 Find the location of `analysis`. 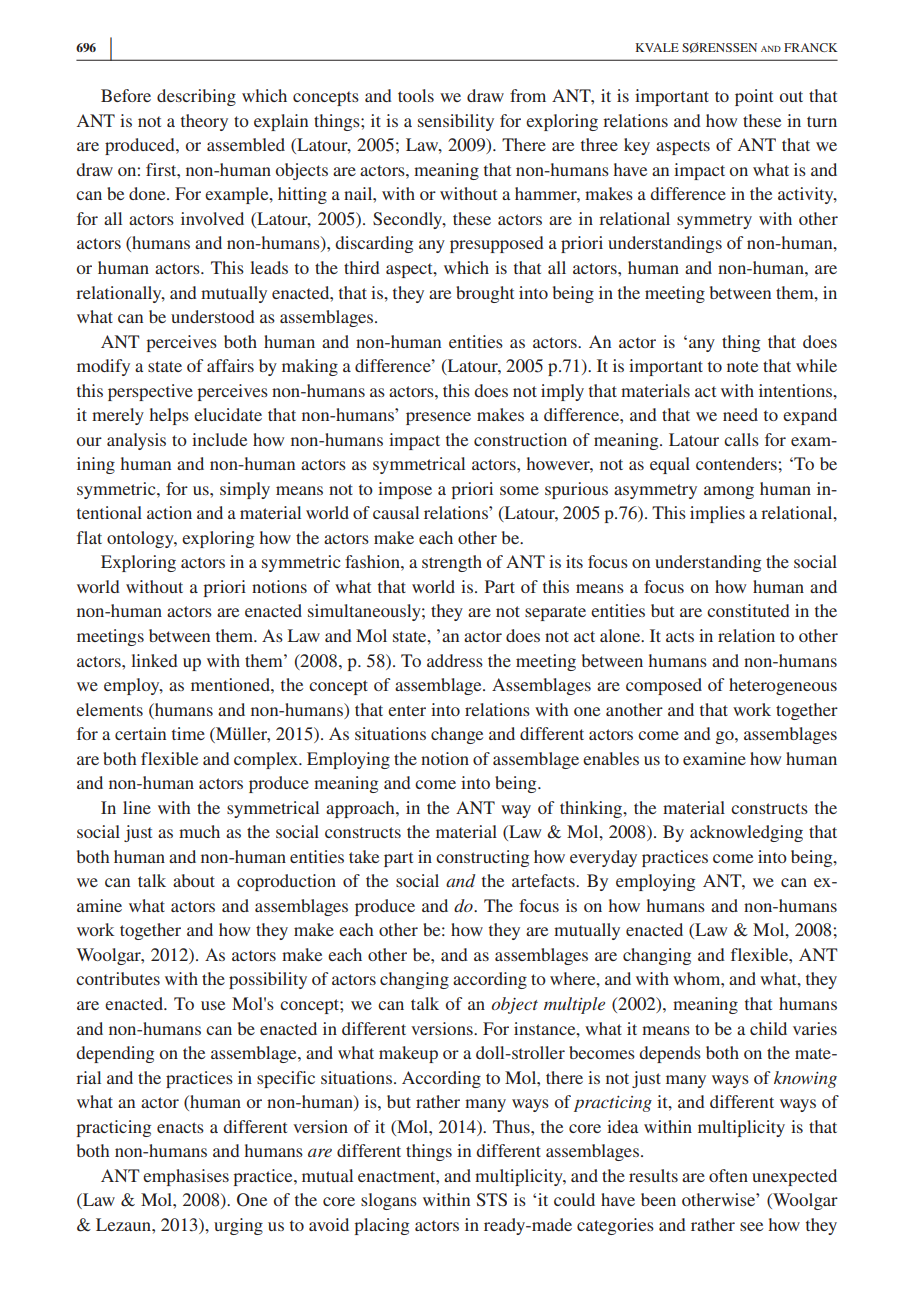

analysis is located at coordinates (136, 441).
